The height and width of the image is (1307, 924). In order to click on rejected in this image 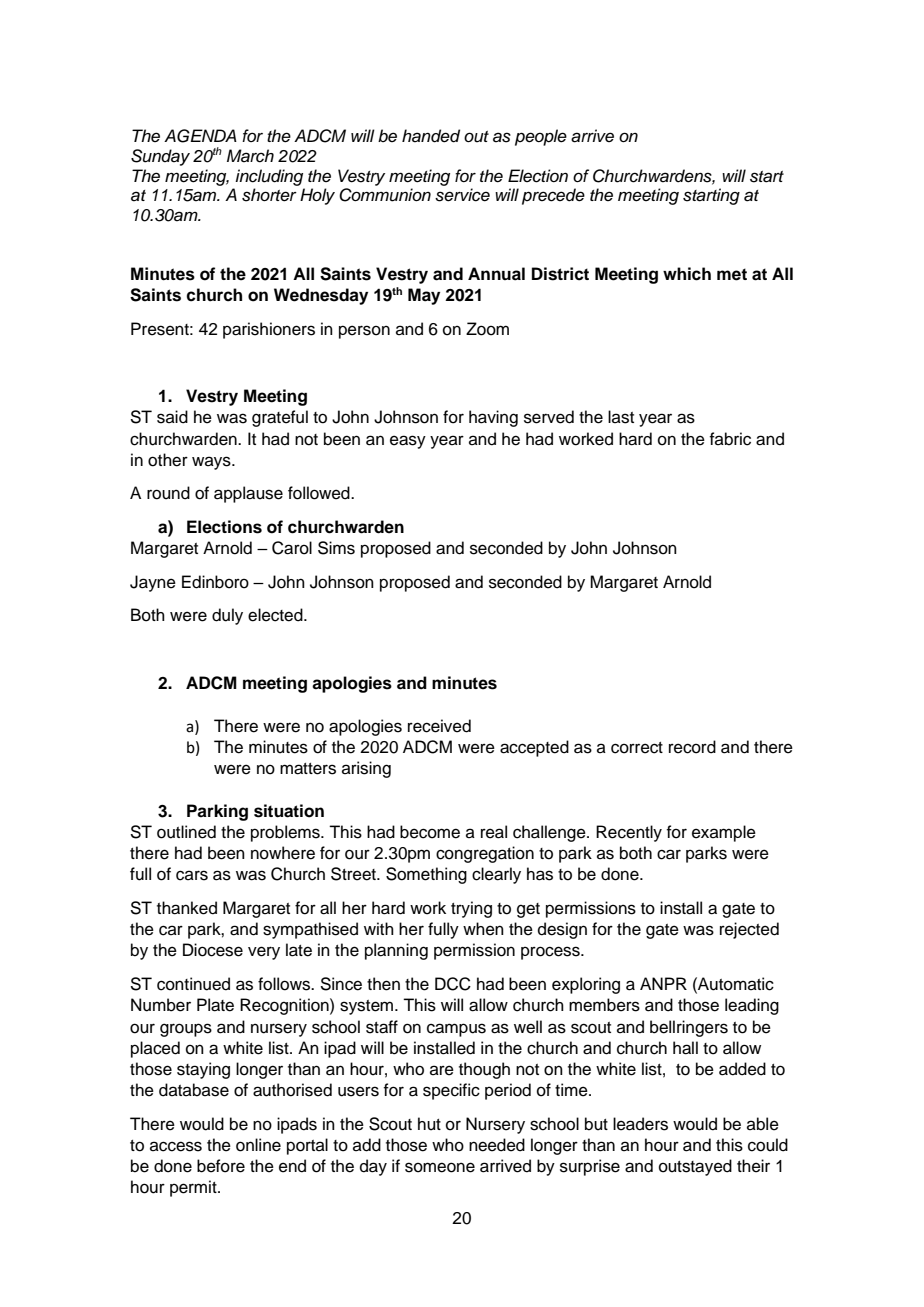, I will do `click(749, 930)`.
